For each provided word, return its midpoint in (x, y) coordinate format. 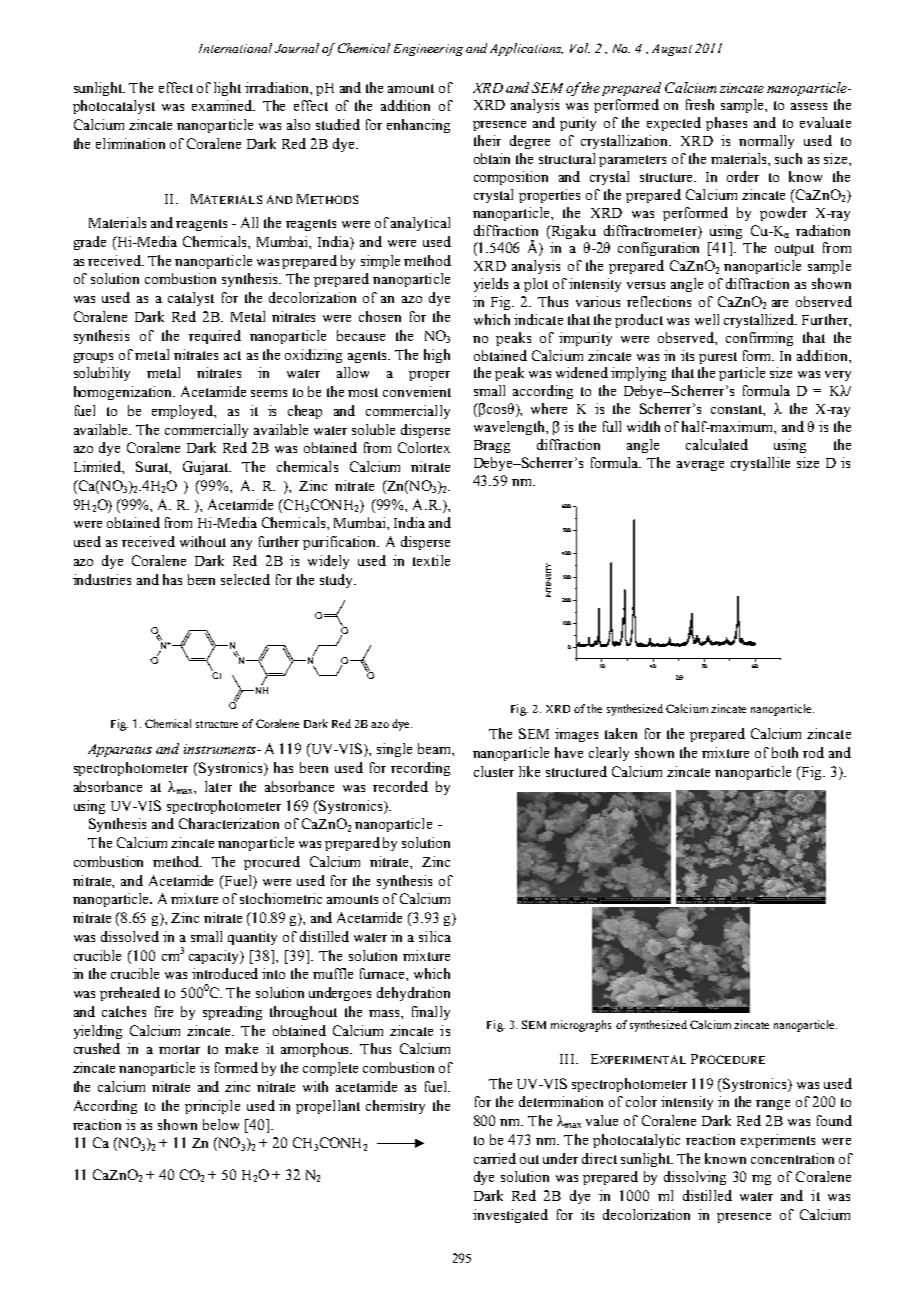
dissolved (130, 936)
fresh (700, 104)
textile (431, 560)
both (785, 752)
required (215, 337)
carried (495, 1158)
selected (245, 579)
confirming (759, 339)
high (437, 356)
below (221, 1124)
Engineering (428, 50)
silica (435, 936)
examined (223, 105)
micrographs (581, 1026)
